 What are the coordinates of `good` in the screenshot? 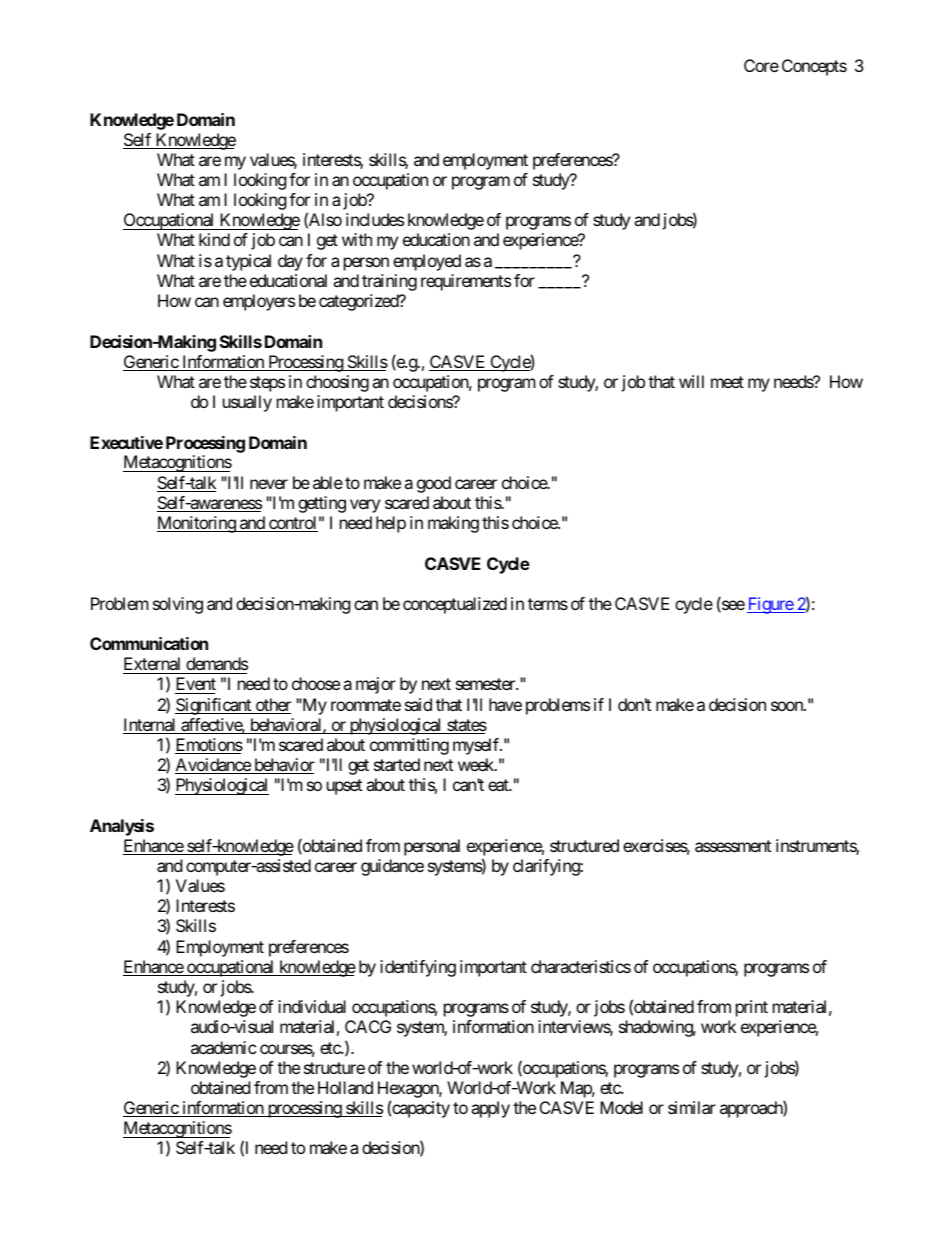 It's located at (434, 484).
